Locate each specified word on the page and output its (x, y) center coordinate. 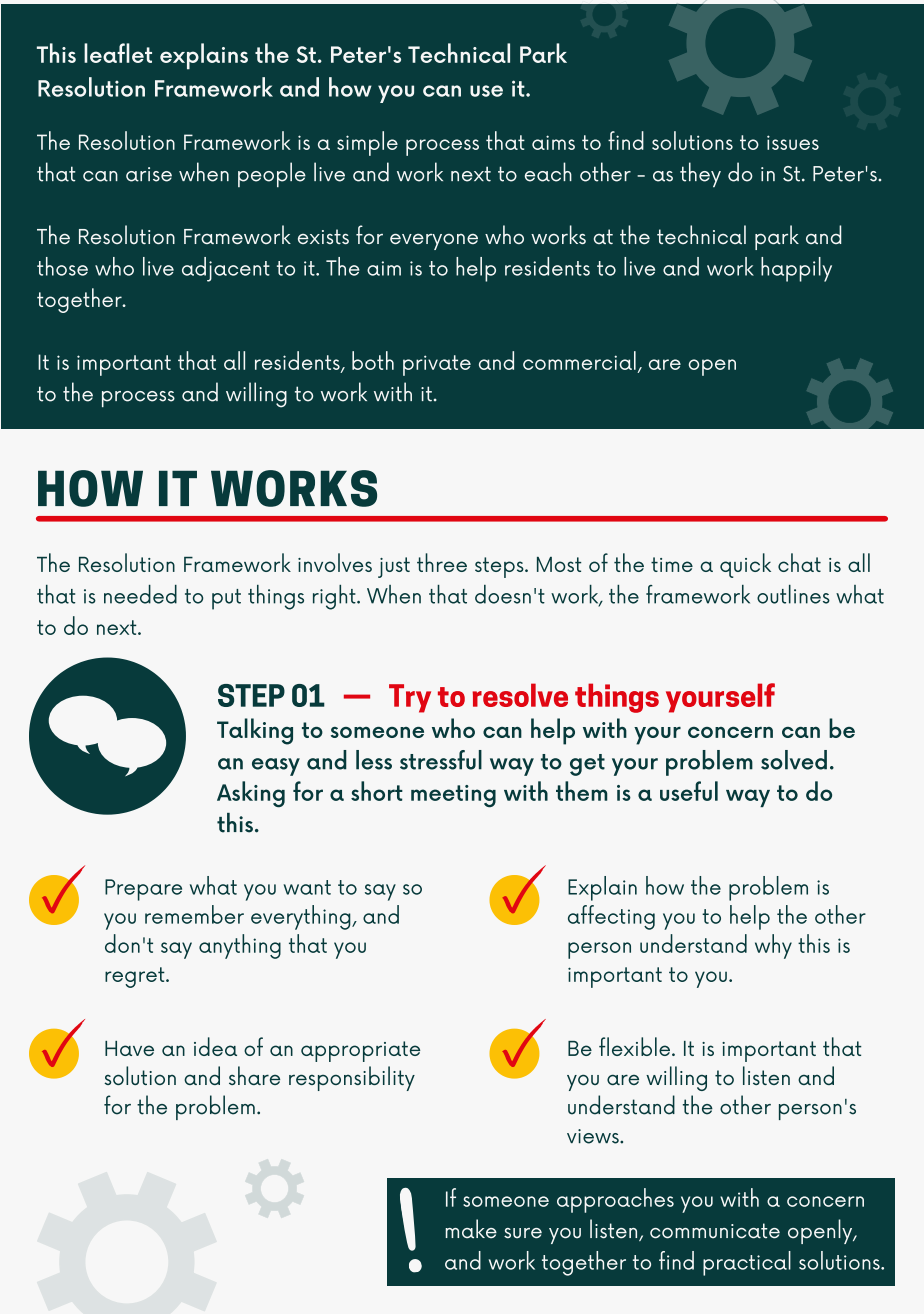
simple (367, 143)
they (700, 175)
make (471, 1229)
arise (149, 174)
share (254, 1075)
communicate (715, 1231)
